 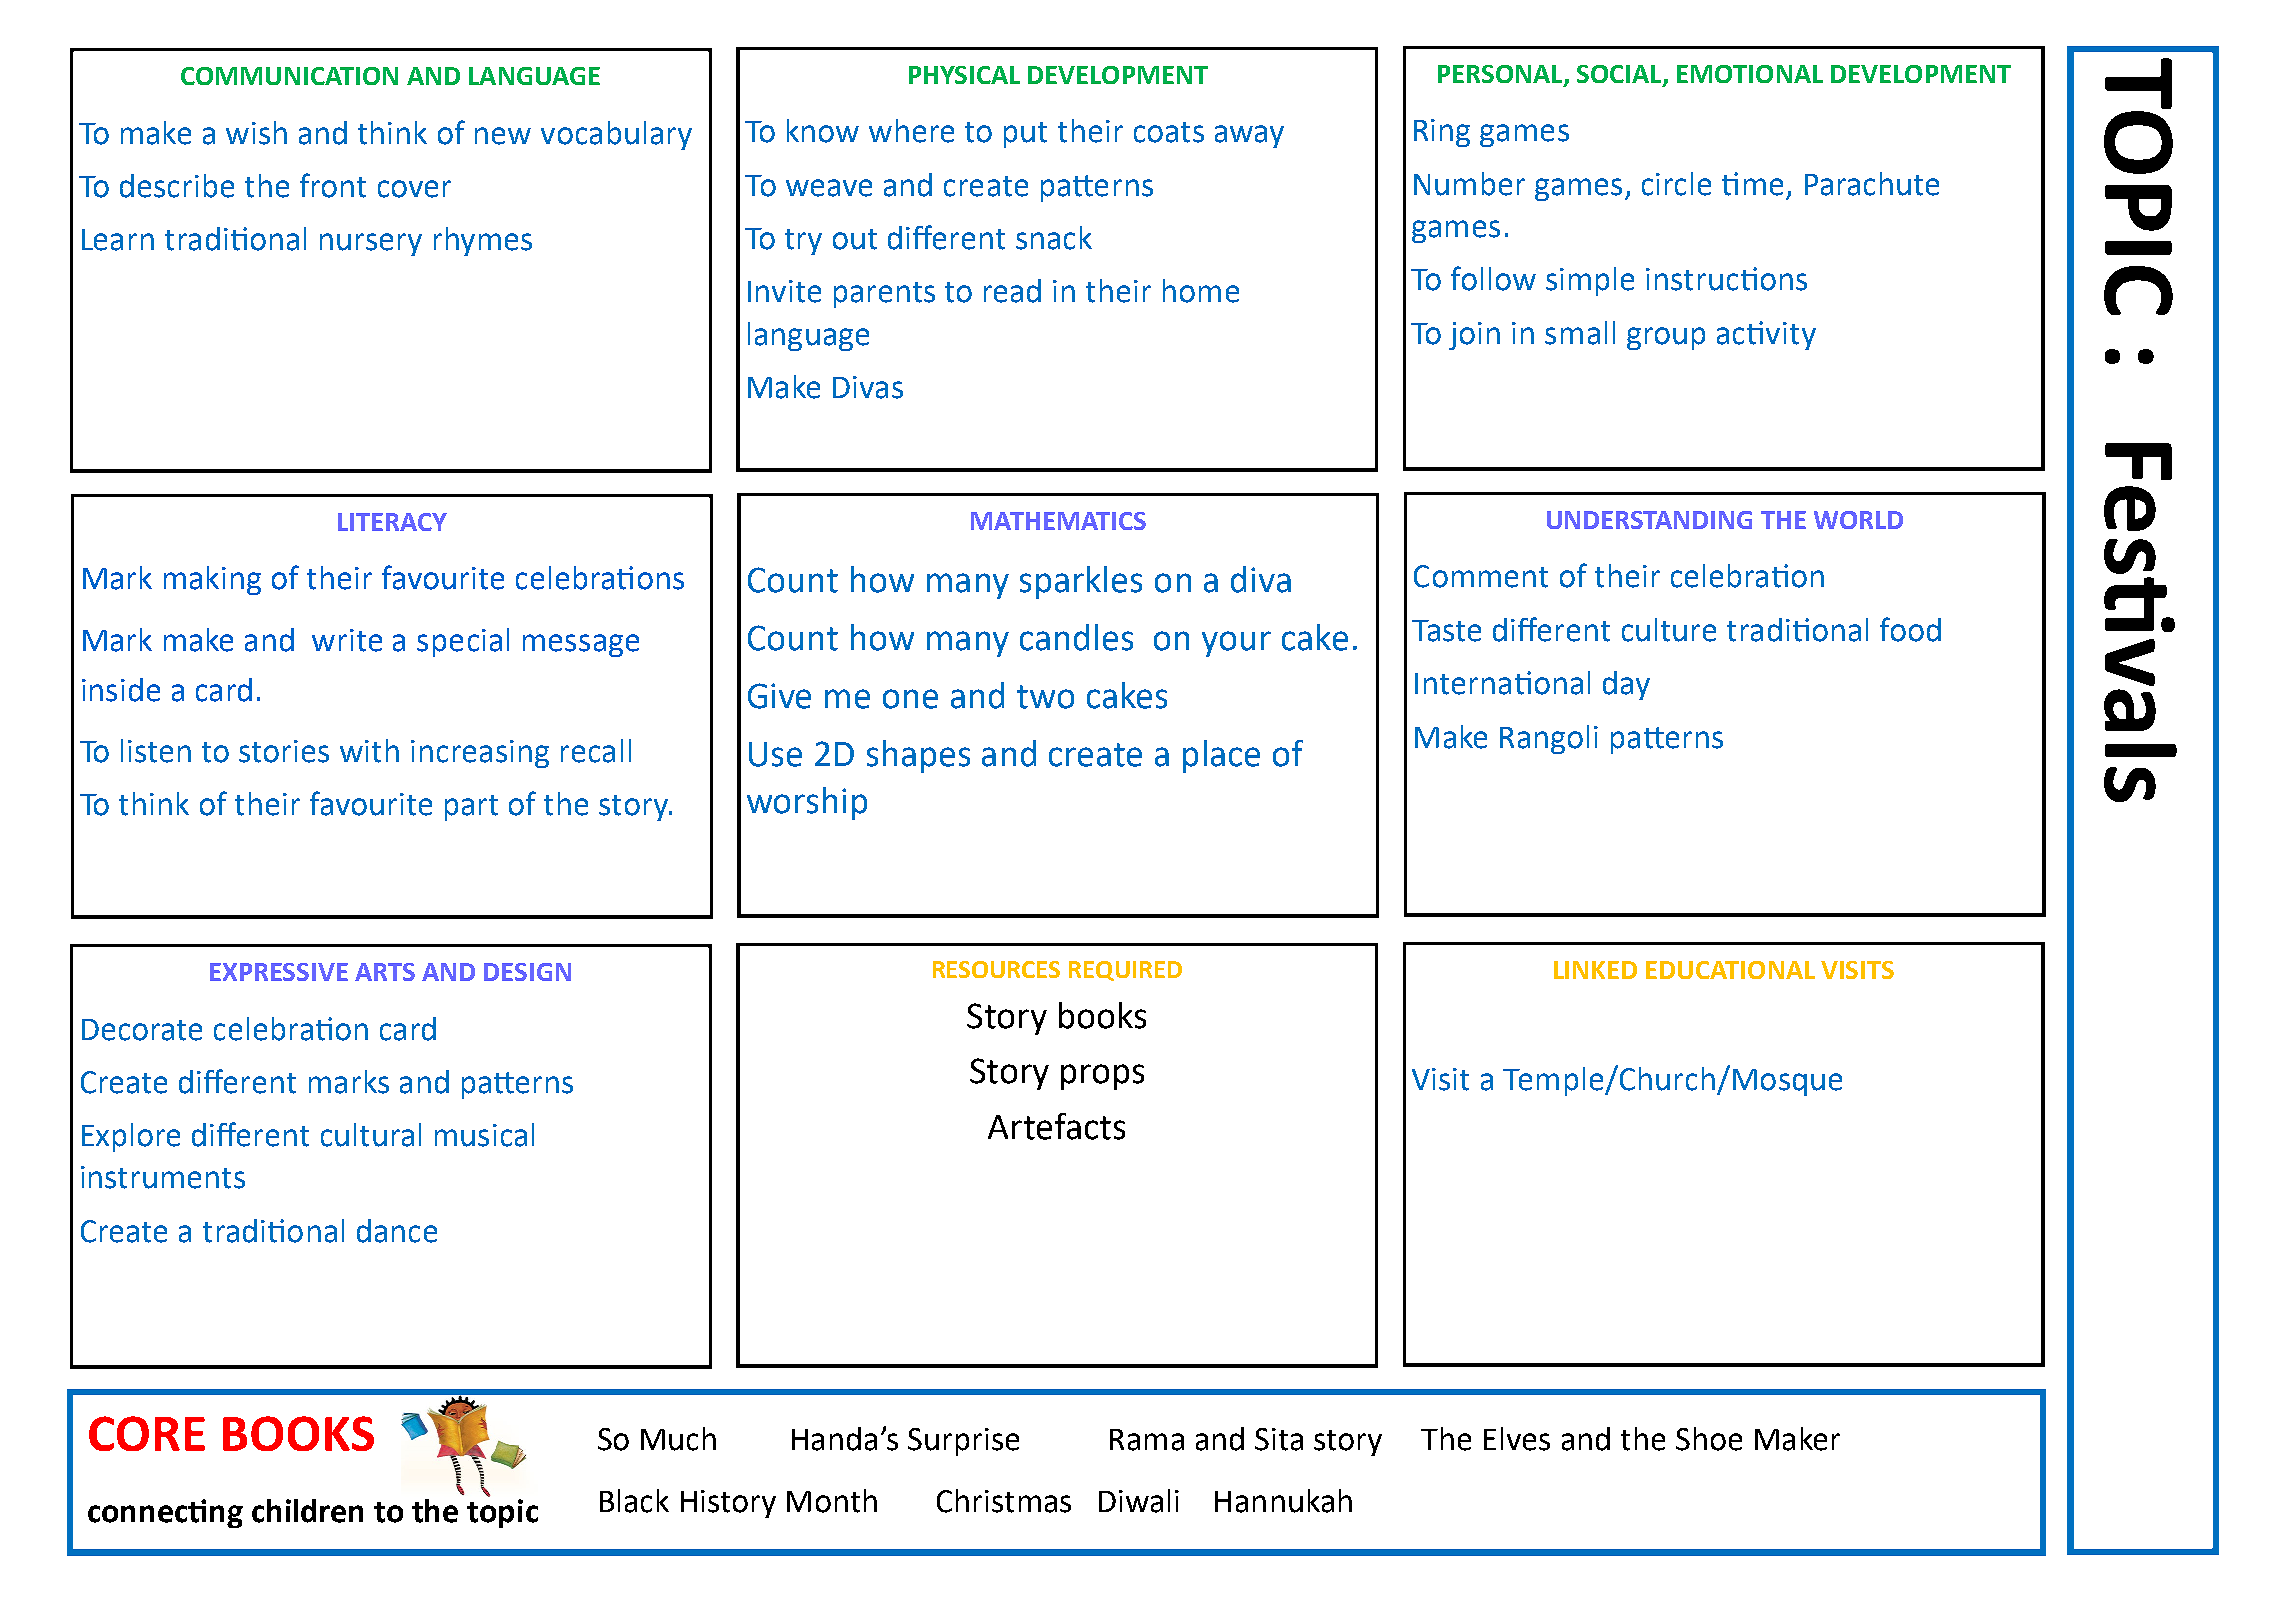 I want to click on EMOTIONAL, so click(x=1750, y=74).
